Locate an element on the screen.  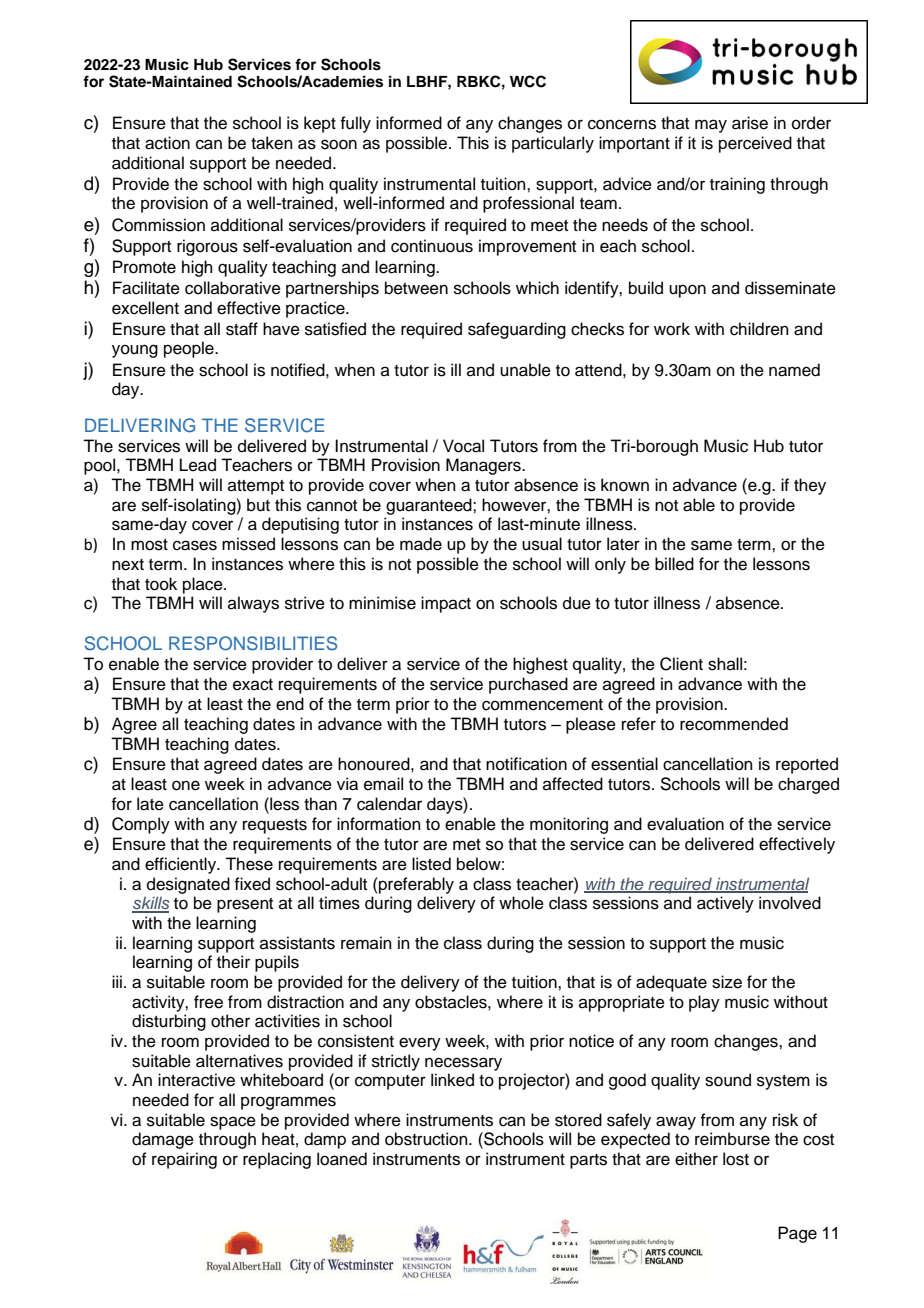
whole is located at coordinates (521, 903).
